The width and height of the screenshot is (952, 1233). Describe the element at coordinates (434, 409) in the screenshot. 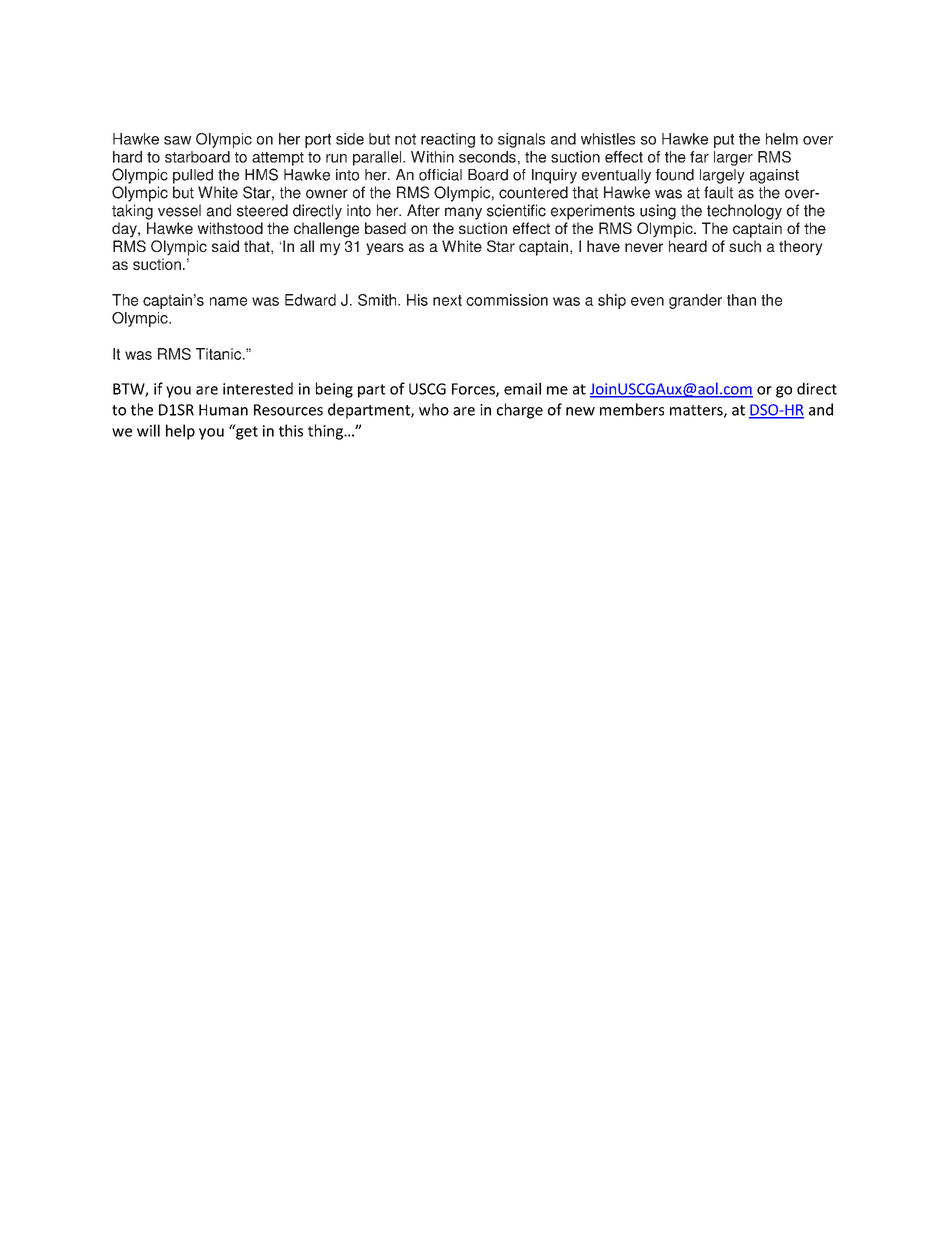

I see `who` at that location.
